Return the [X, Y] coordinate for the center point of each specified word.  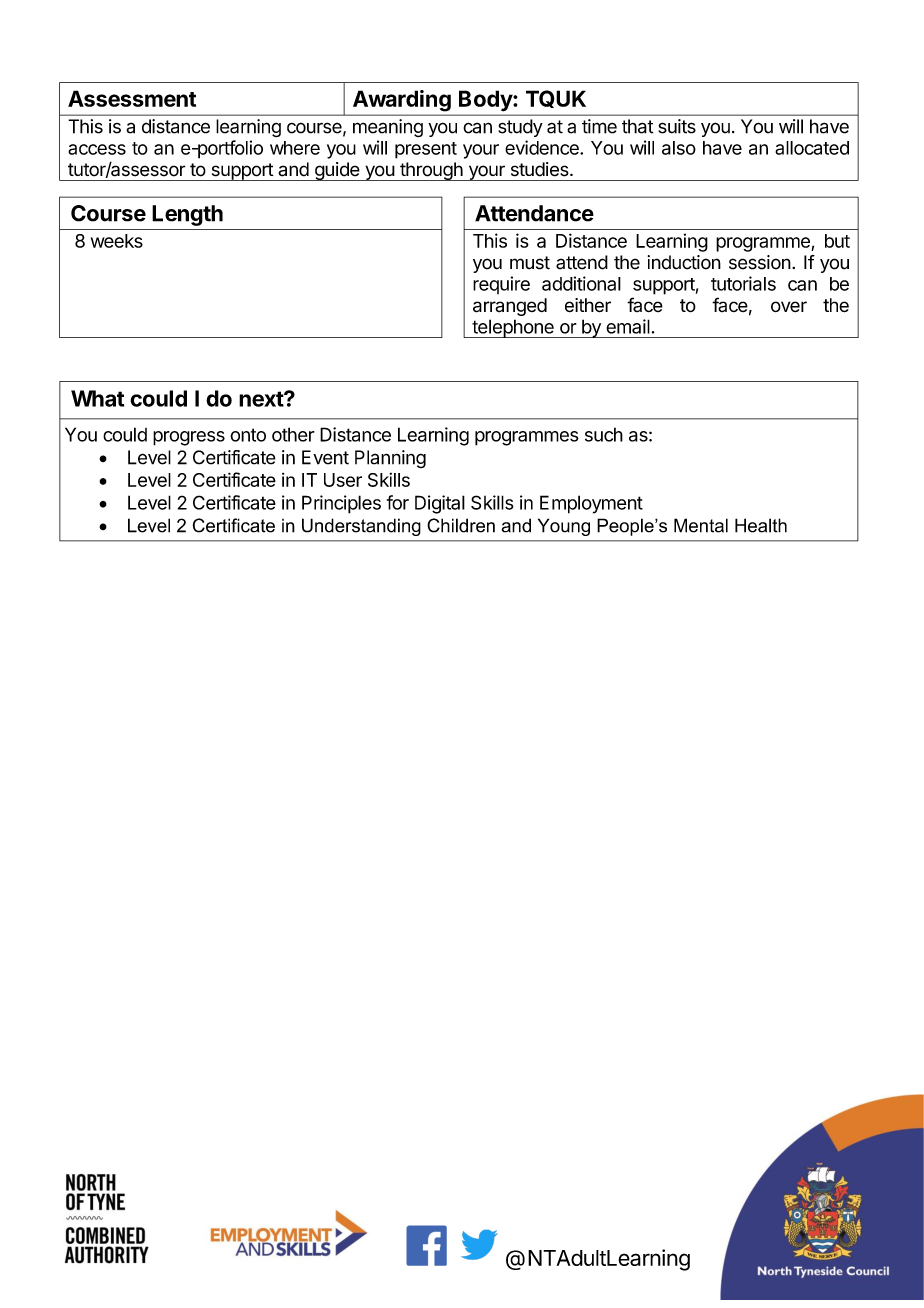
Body [486, 101]
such [604, 434]
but [837, 241]
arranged [510, 307]
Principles [341, 504]
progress [189, 438]
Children [461, 525]
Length [187, 215]
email [628, 326]
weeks [117, 241]
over [789, 307]
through [431, 171]
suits [677, 126]
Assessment [132, 98]
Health [761, 525]
